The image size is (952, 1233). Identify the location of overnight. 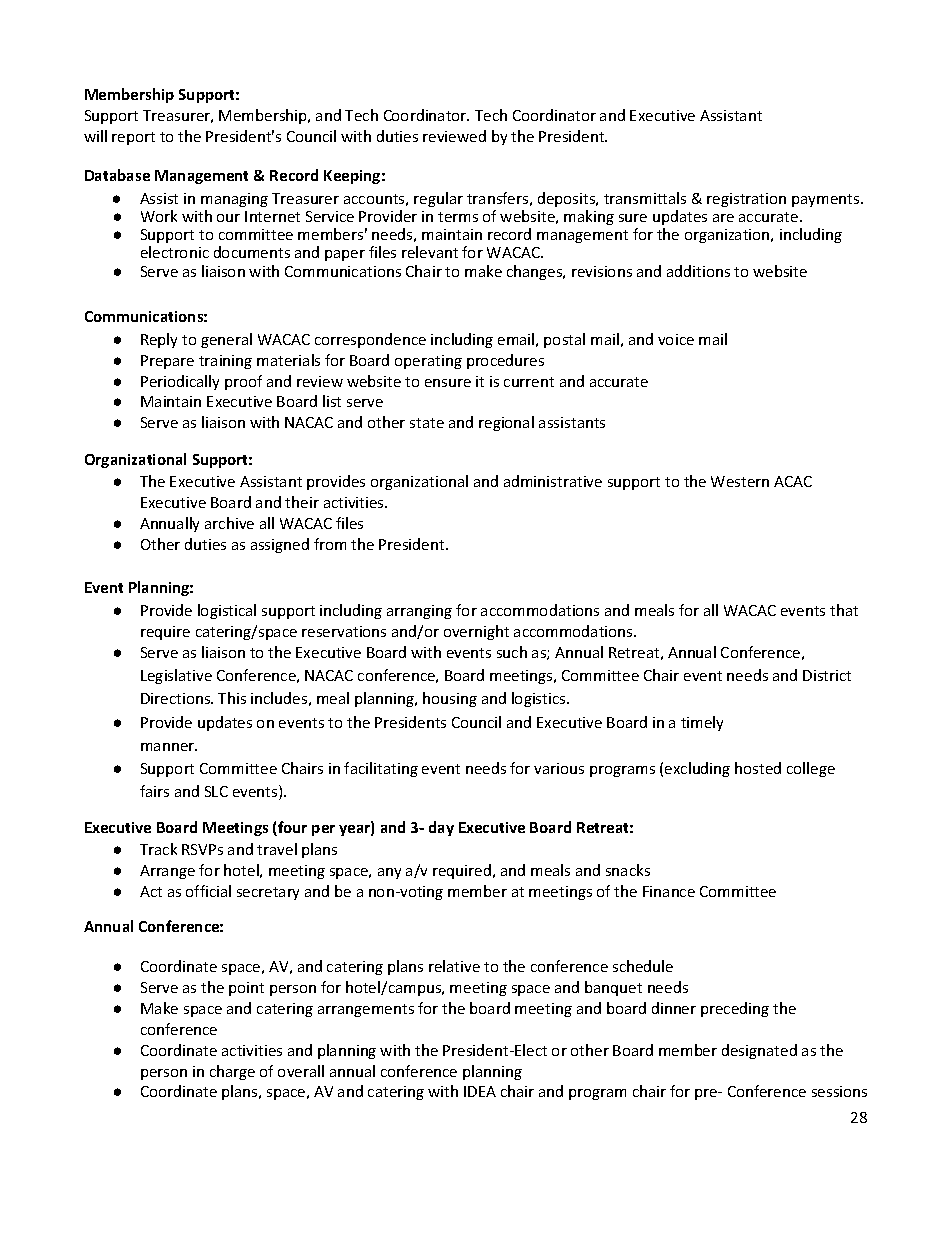
(476, 632).
